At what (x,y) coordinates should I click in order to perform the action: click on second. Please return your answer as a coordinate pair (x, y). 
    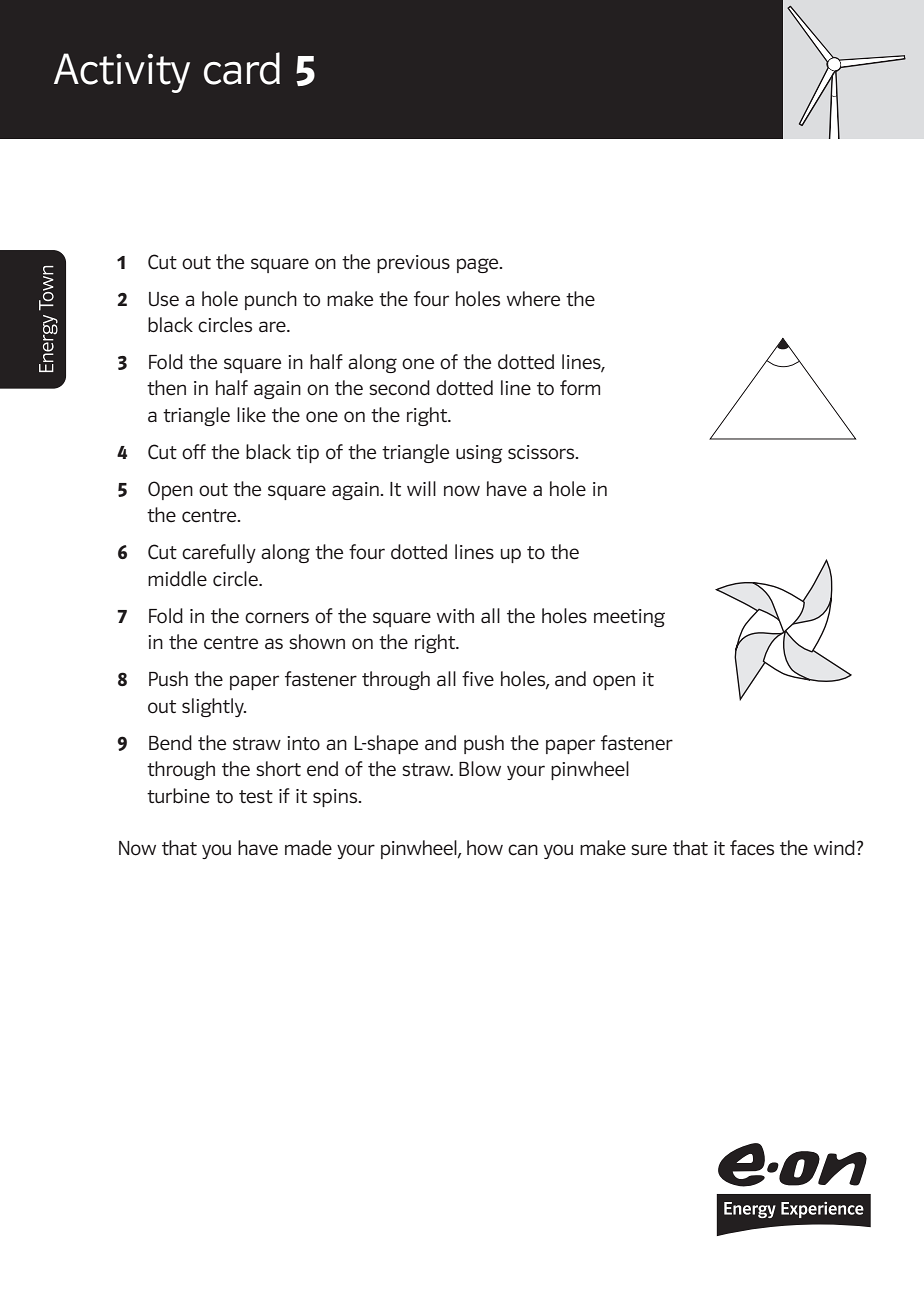
    Looking at the image, I should click on (399, 388).
